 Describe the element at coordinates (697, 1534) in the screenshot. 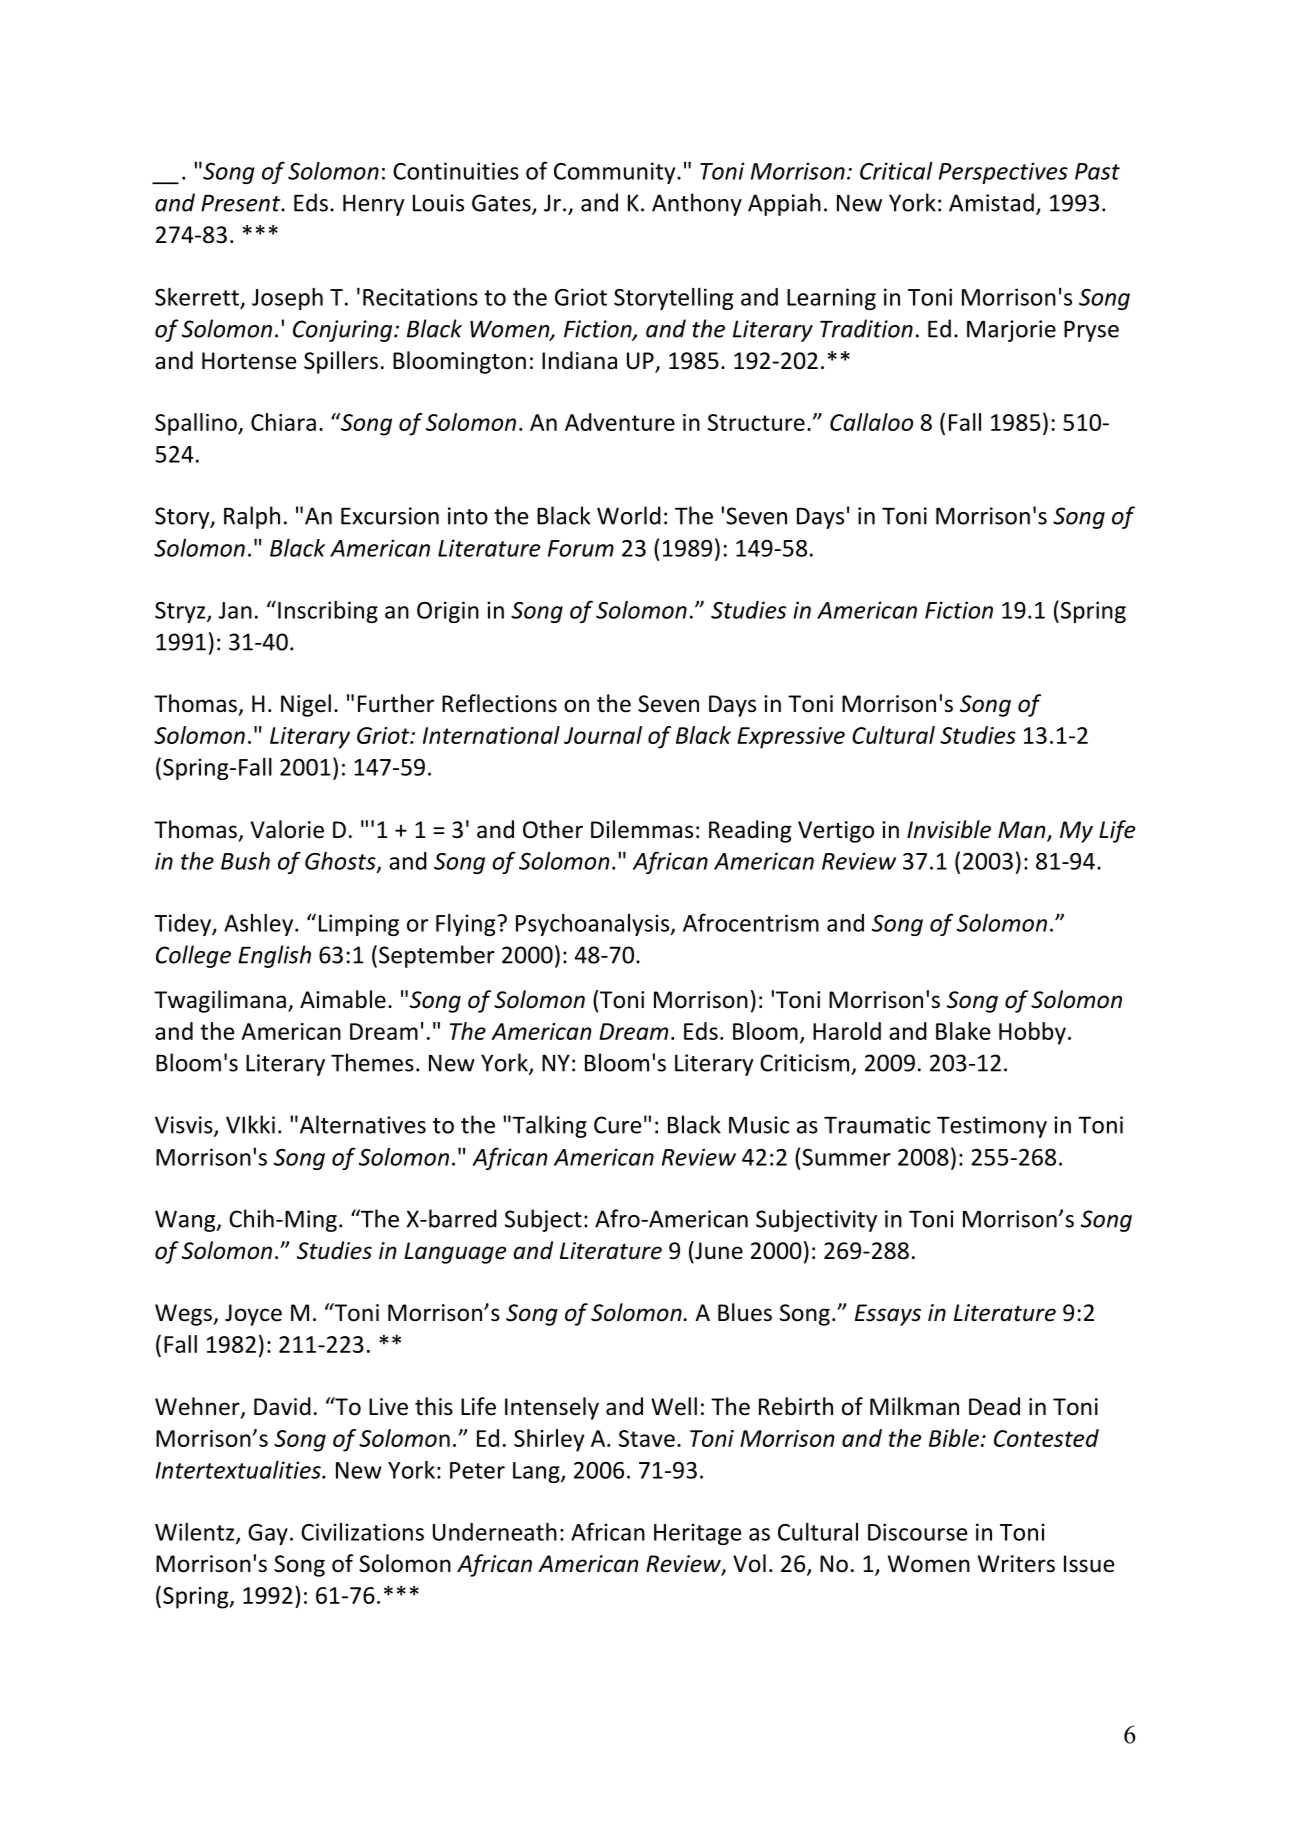

I see `Heritage` at that location.
